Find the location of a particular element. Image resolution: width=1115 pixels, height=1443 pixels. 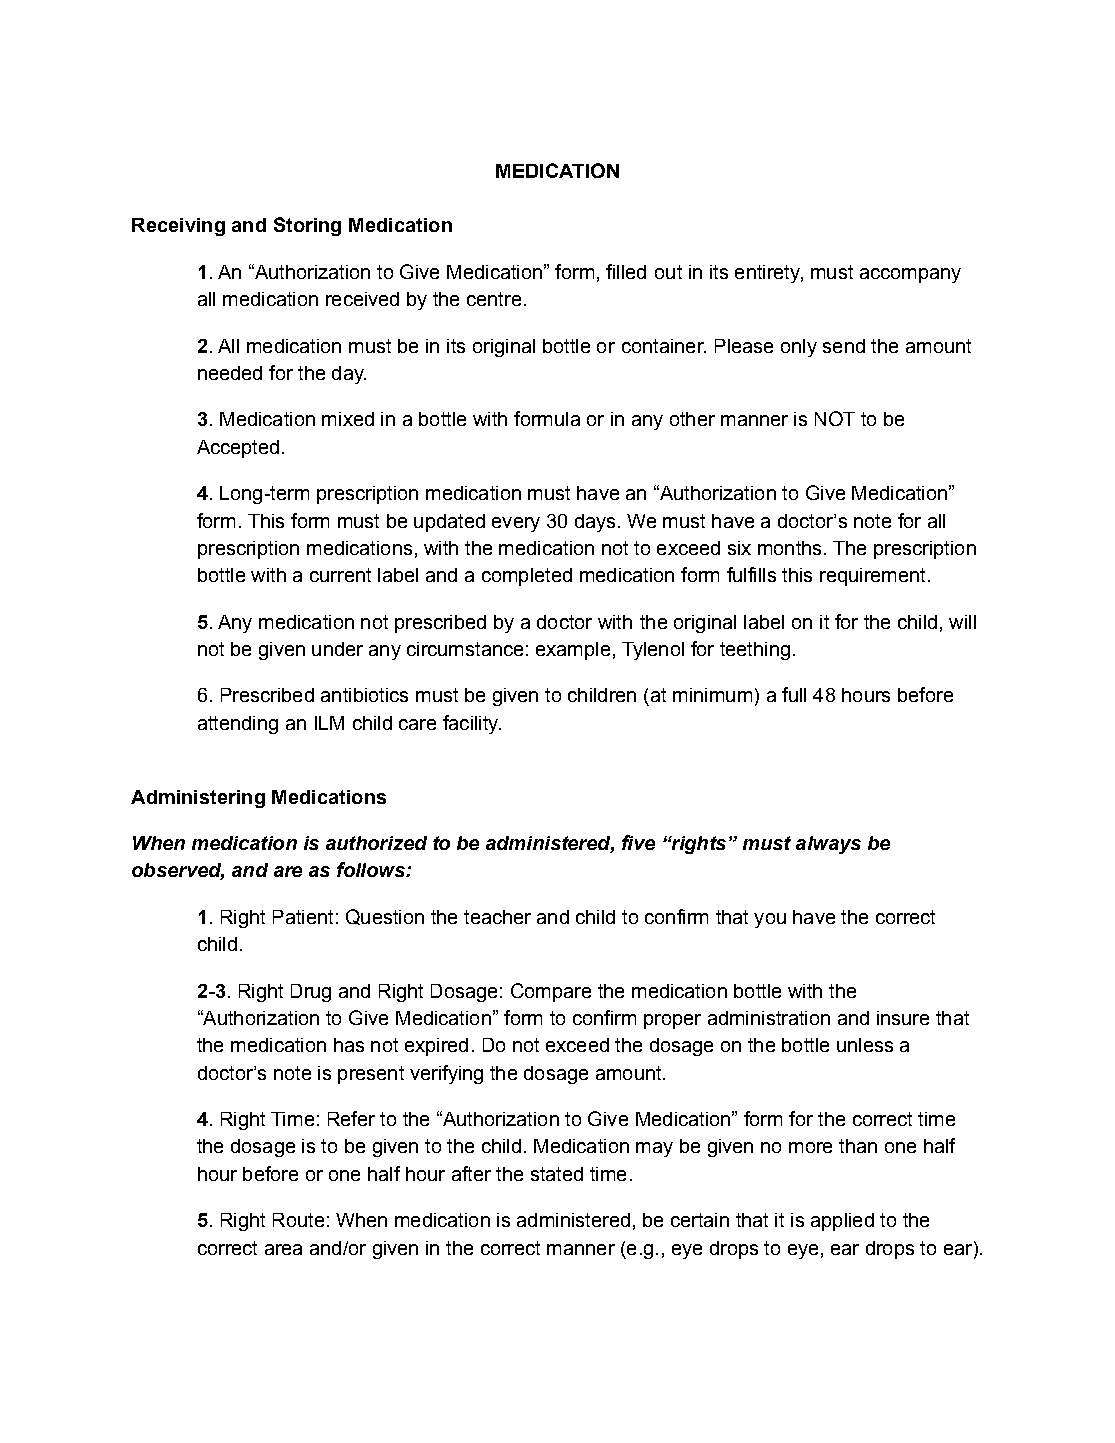

filled is located at coordinates (626, 271).
